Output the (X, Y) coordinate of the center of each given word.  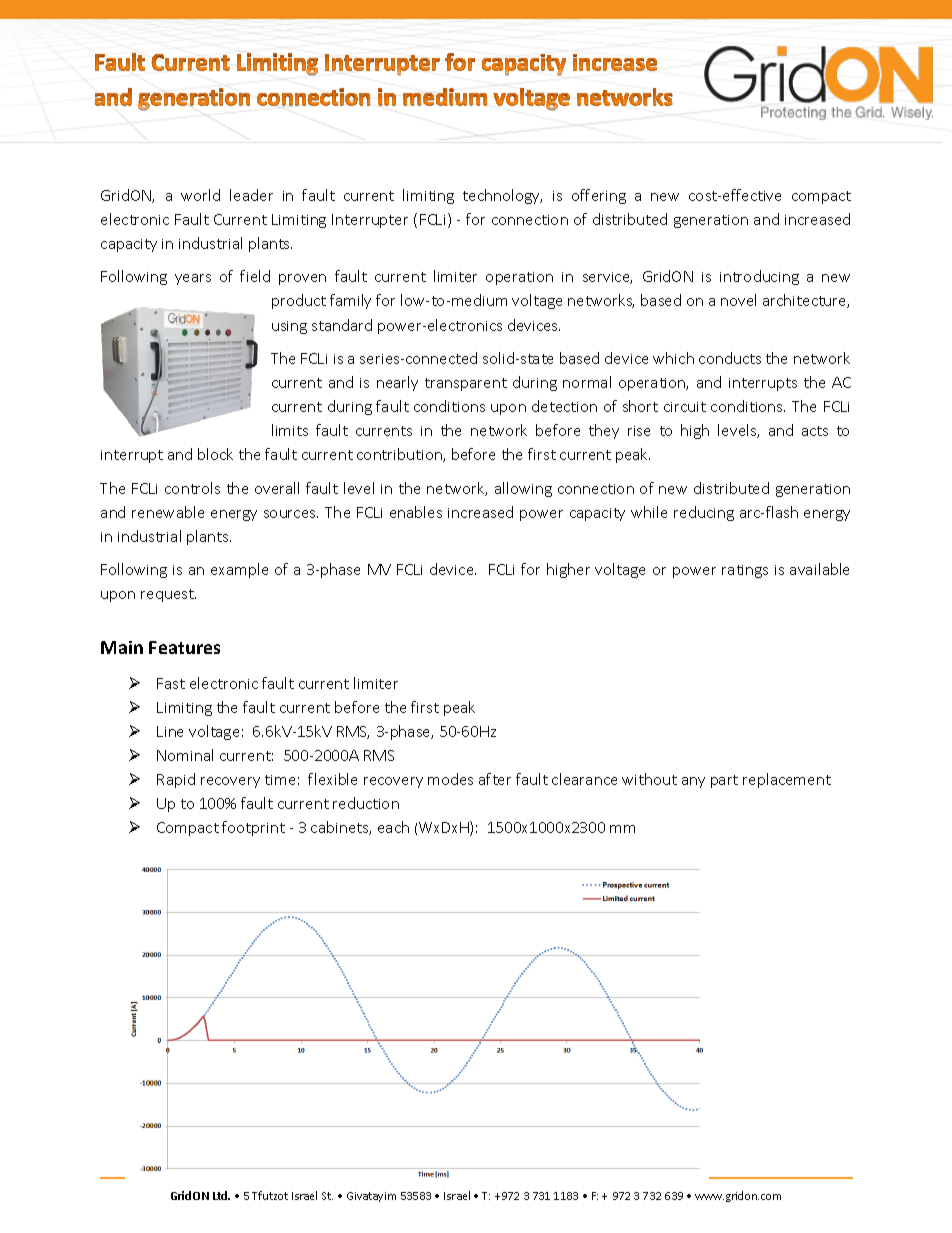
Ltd (221, 1195)
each (393, 827)
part (724, 781)
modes (450, 779)
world (200, 195)
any (693, 782)
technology (502, 196)
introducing (759, 277)
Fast (171, 683)
